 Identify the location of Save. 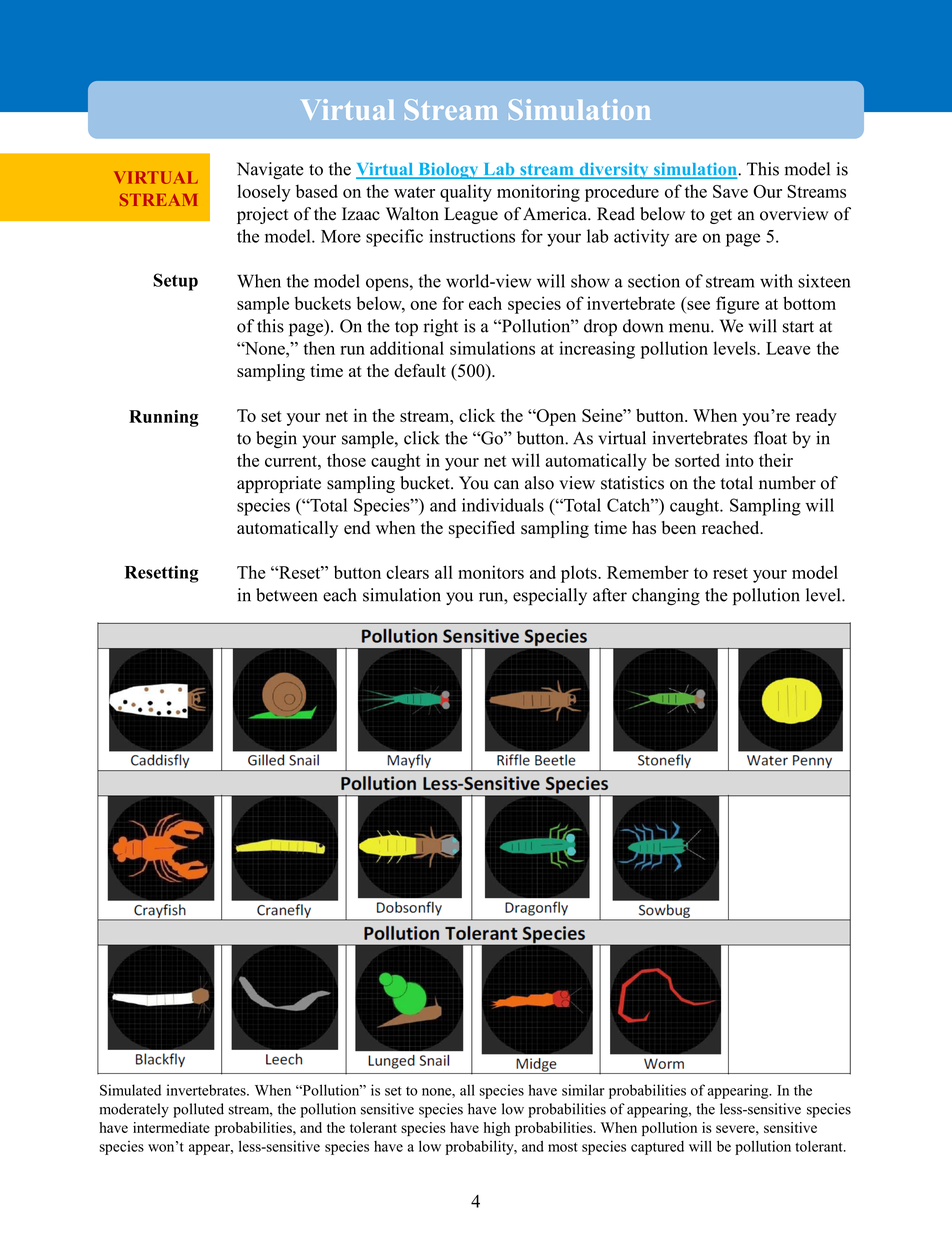
(730, 191).
